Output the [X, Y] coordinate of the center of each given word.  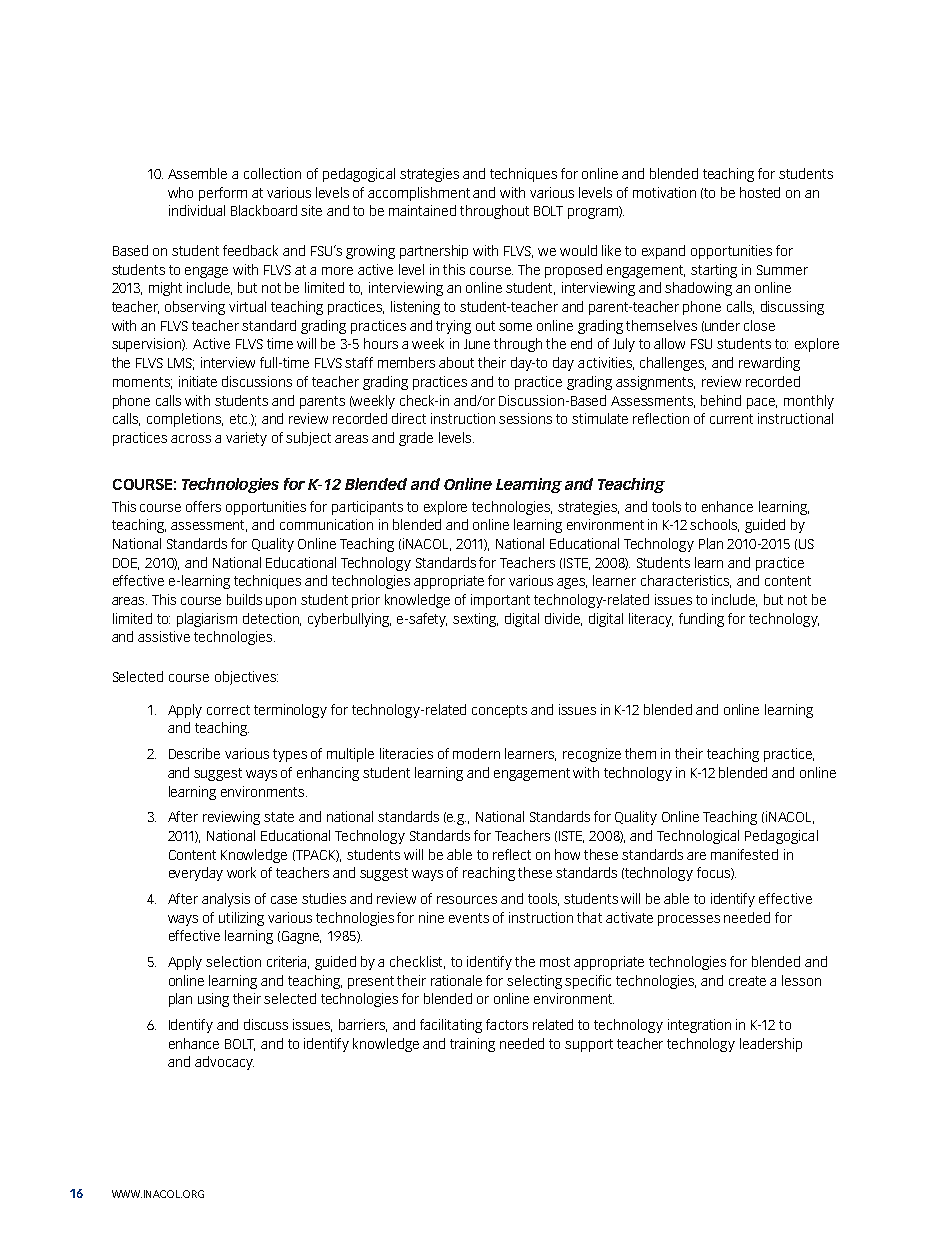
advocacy [224, 1063]
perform [223, 194]
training [472, 1045]
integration [699, 1026]
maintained [422, 210]
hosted [760, 192]
